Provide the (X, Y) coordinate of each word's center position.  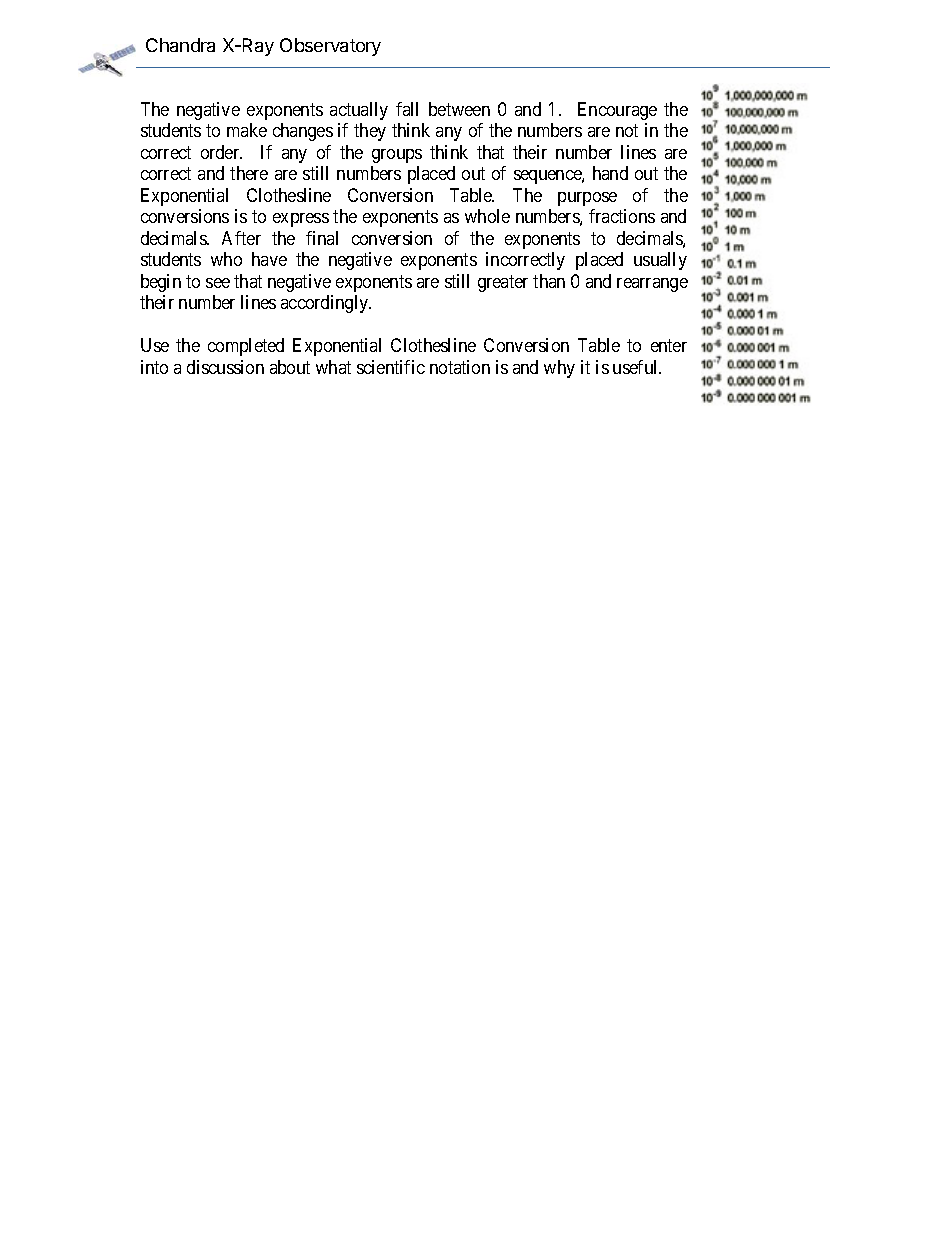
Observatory (330, 47)
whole (487, 216)
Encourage (617, 111)
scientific (391, 367)
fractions (622, 216)
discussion (225, 367)
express (301, 220)
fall (407, 109)
